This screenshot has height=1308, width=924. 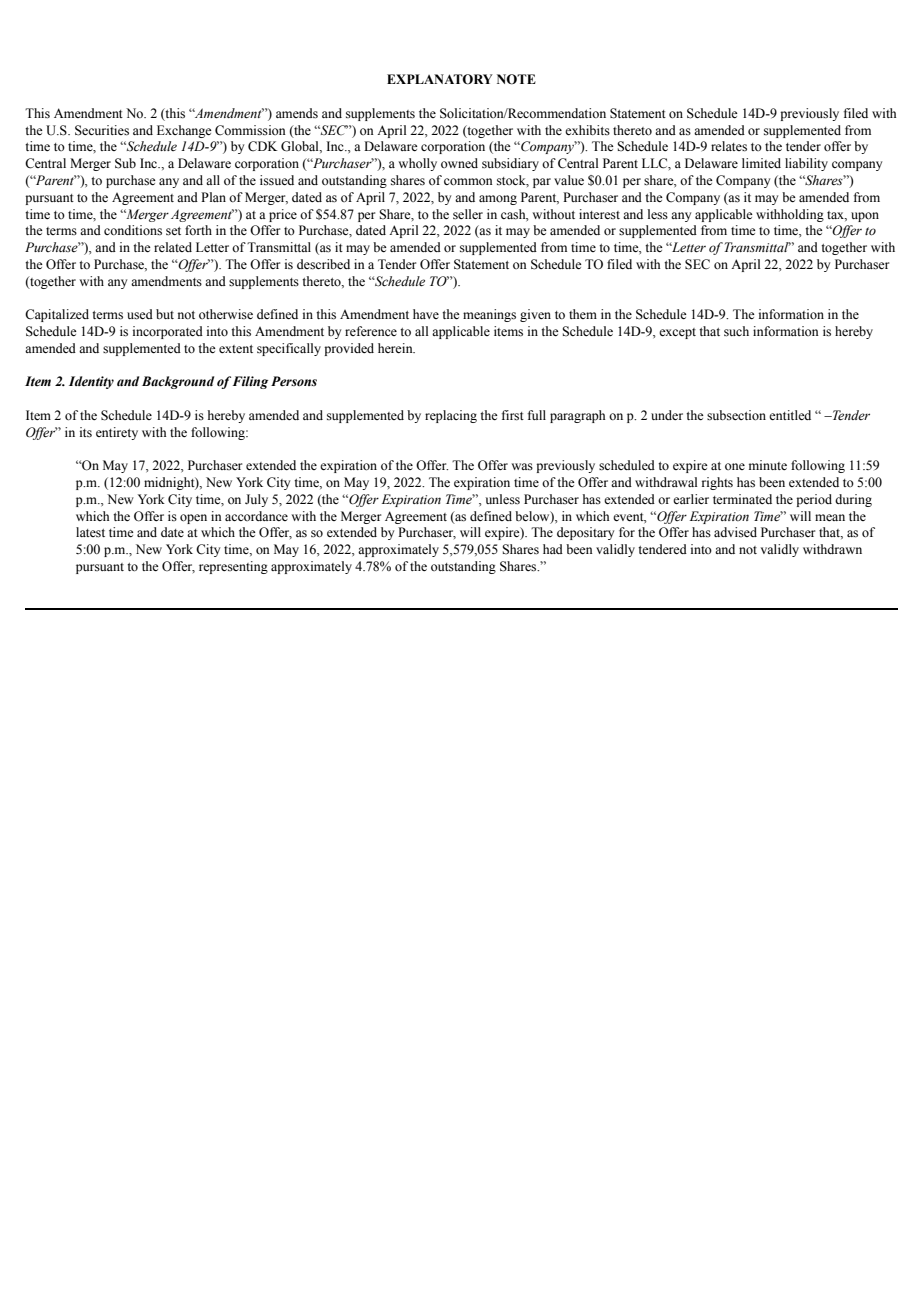 What do you see at coordinates (516, 79) in the screenshot?
I see `NOTE` at bounding box center [516, 79].
